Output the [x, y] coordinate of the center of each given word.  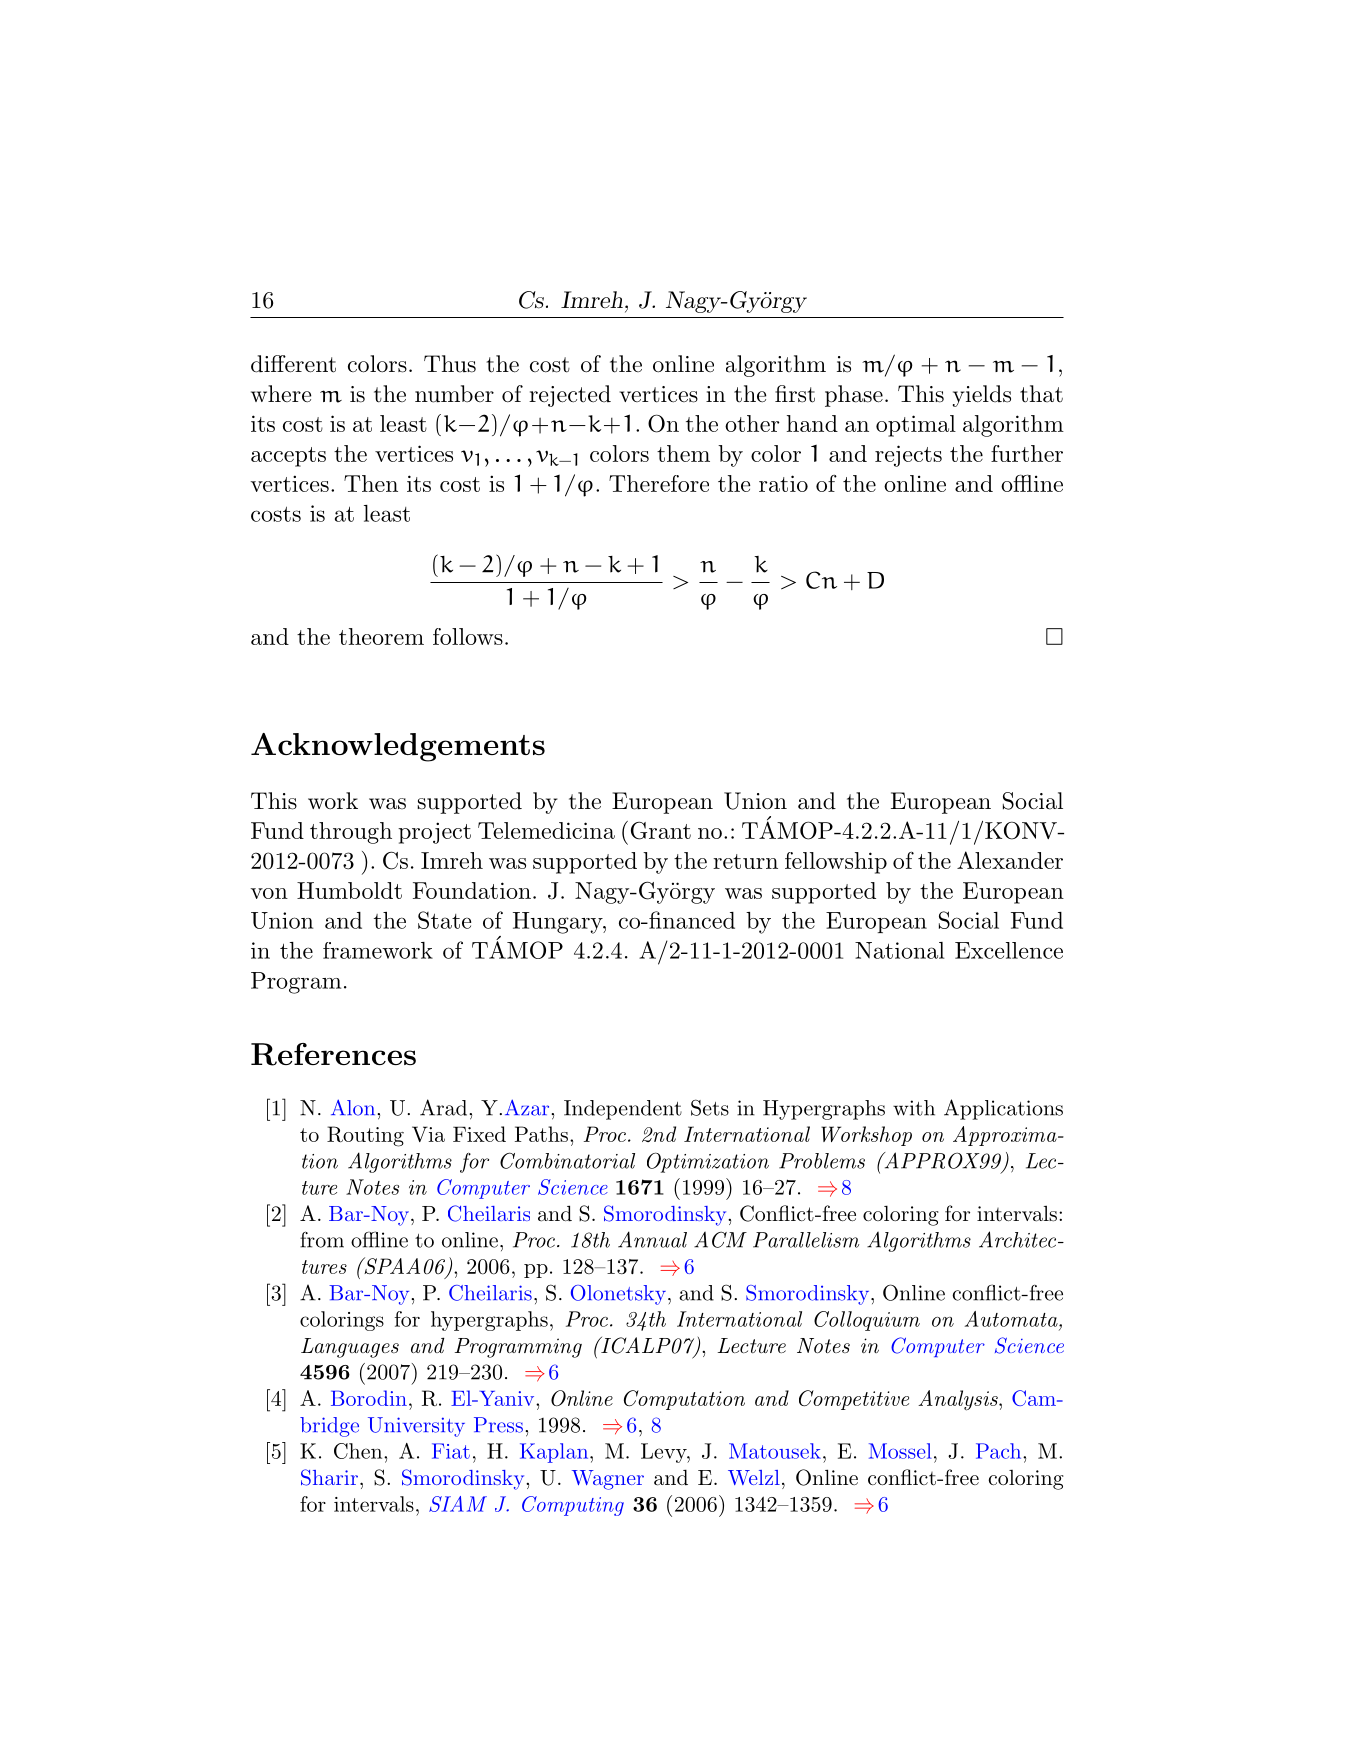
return [745, 861]
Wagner [608, 1480]
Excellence [1009, 950]
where [281, 394]
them [683, 453]
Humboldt [349, 890]
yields [982, 396]
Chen [359, 1451]
